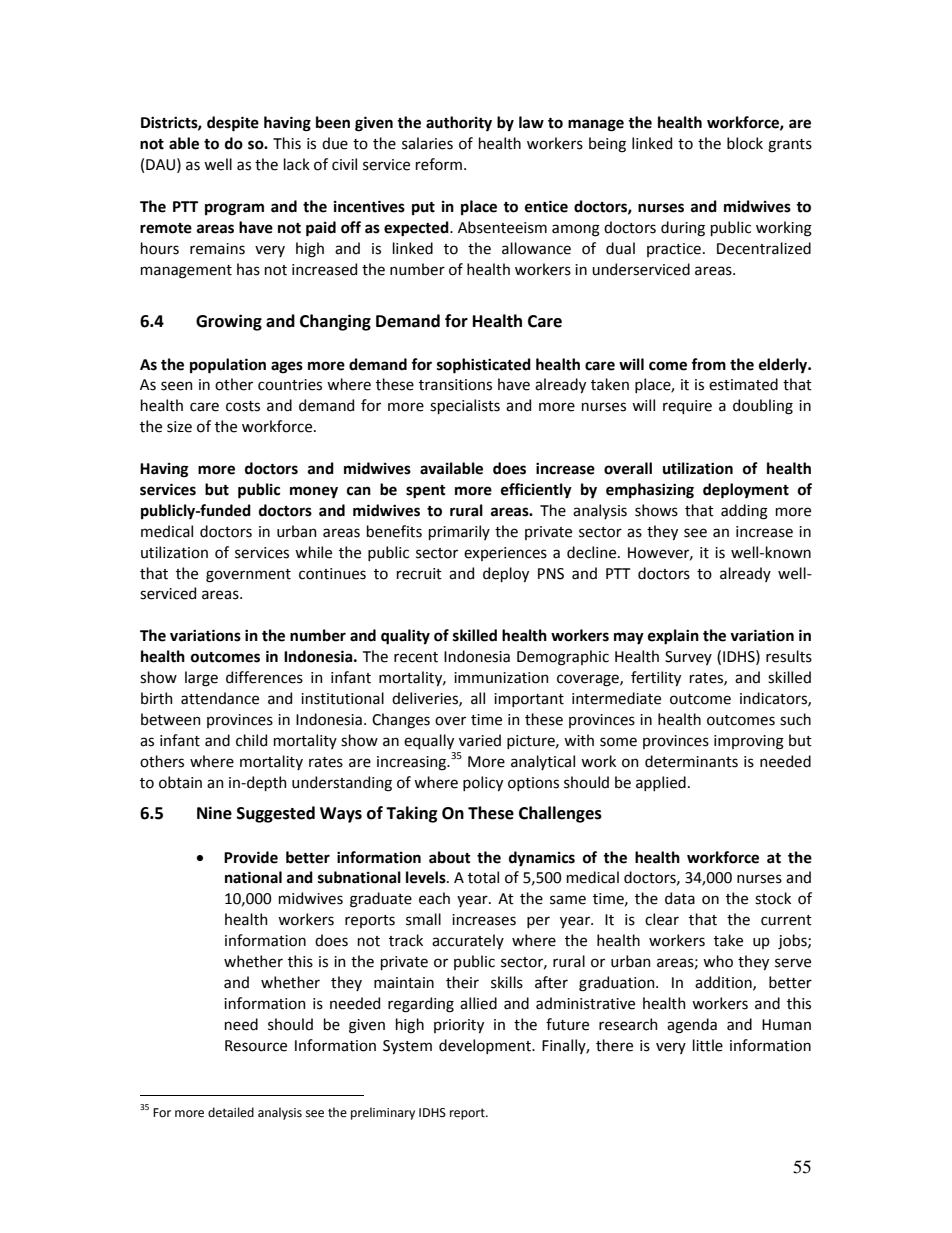  Describe the element at coordinates (231, 1112) in the page. I see `detailed` at that location.
